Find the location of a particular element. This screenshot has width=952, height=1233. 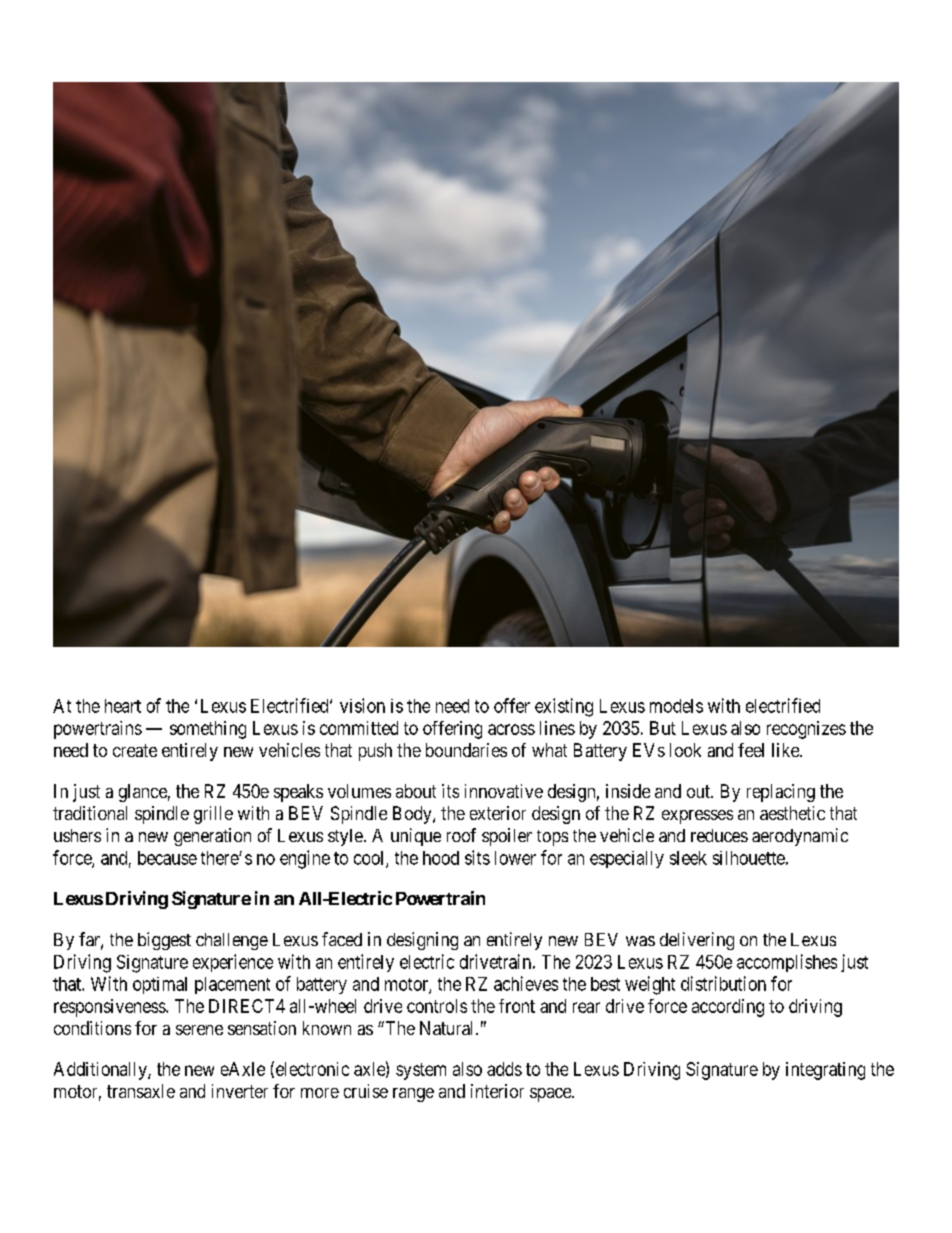

models is located at coordinates (676, 706).
